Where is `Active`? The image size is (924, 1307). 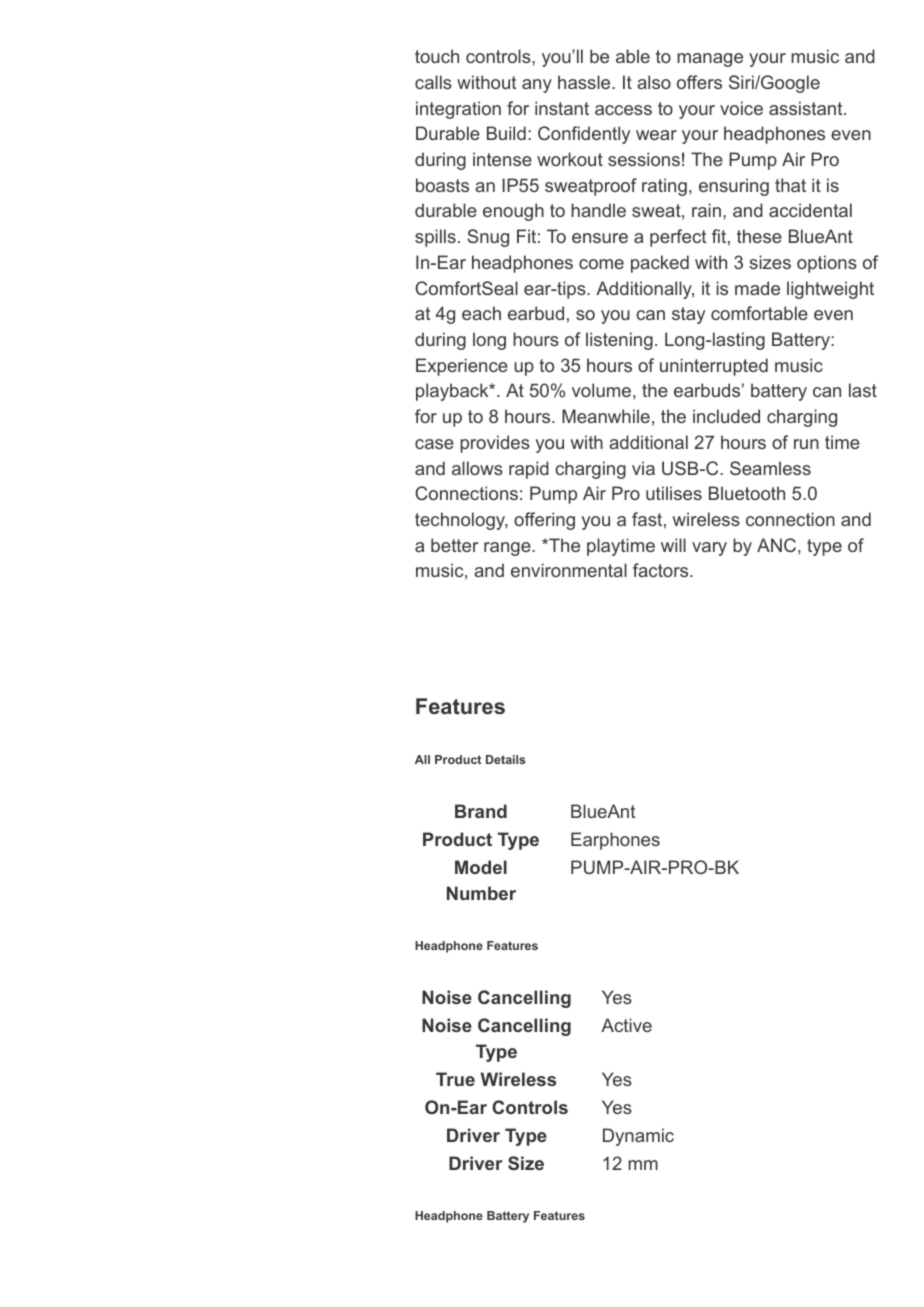 Active is located at coordinates (626, 1025).
